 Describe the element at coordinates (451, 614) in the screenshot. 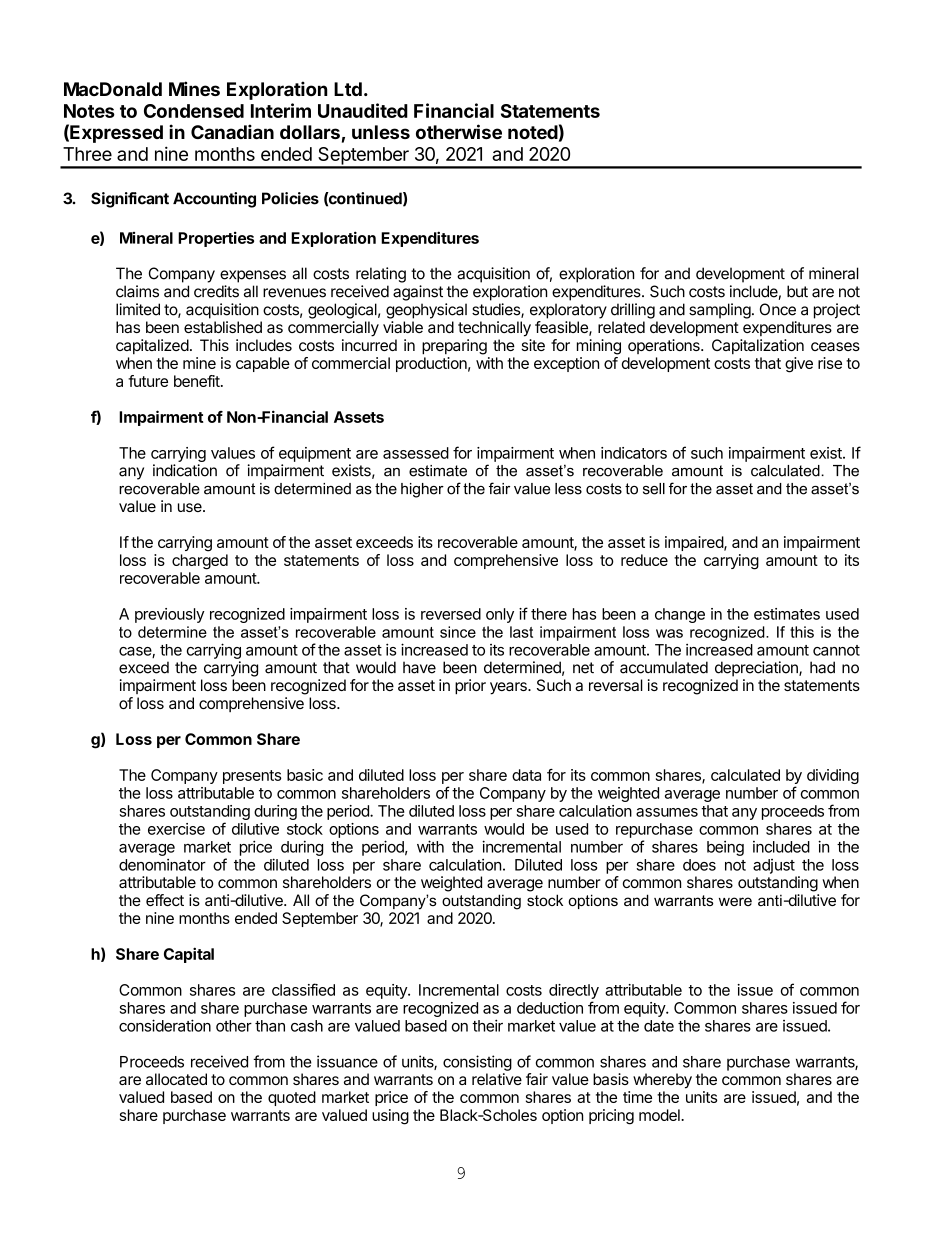

I see `reversed` at that location.
